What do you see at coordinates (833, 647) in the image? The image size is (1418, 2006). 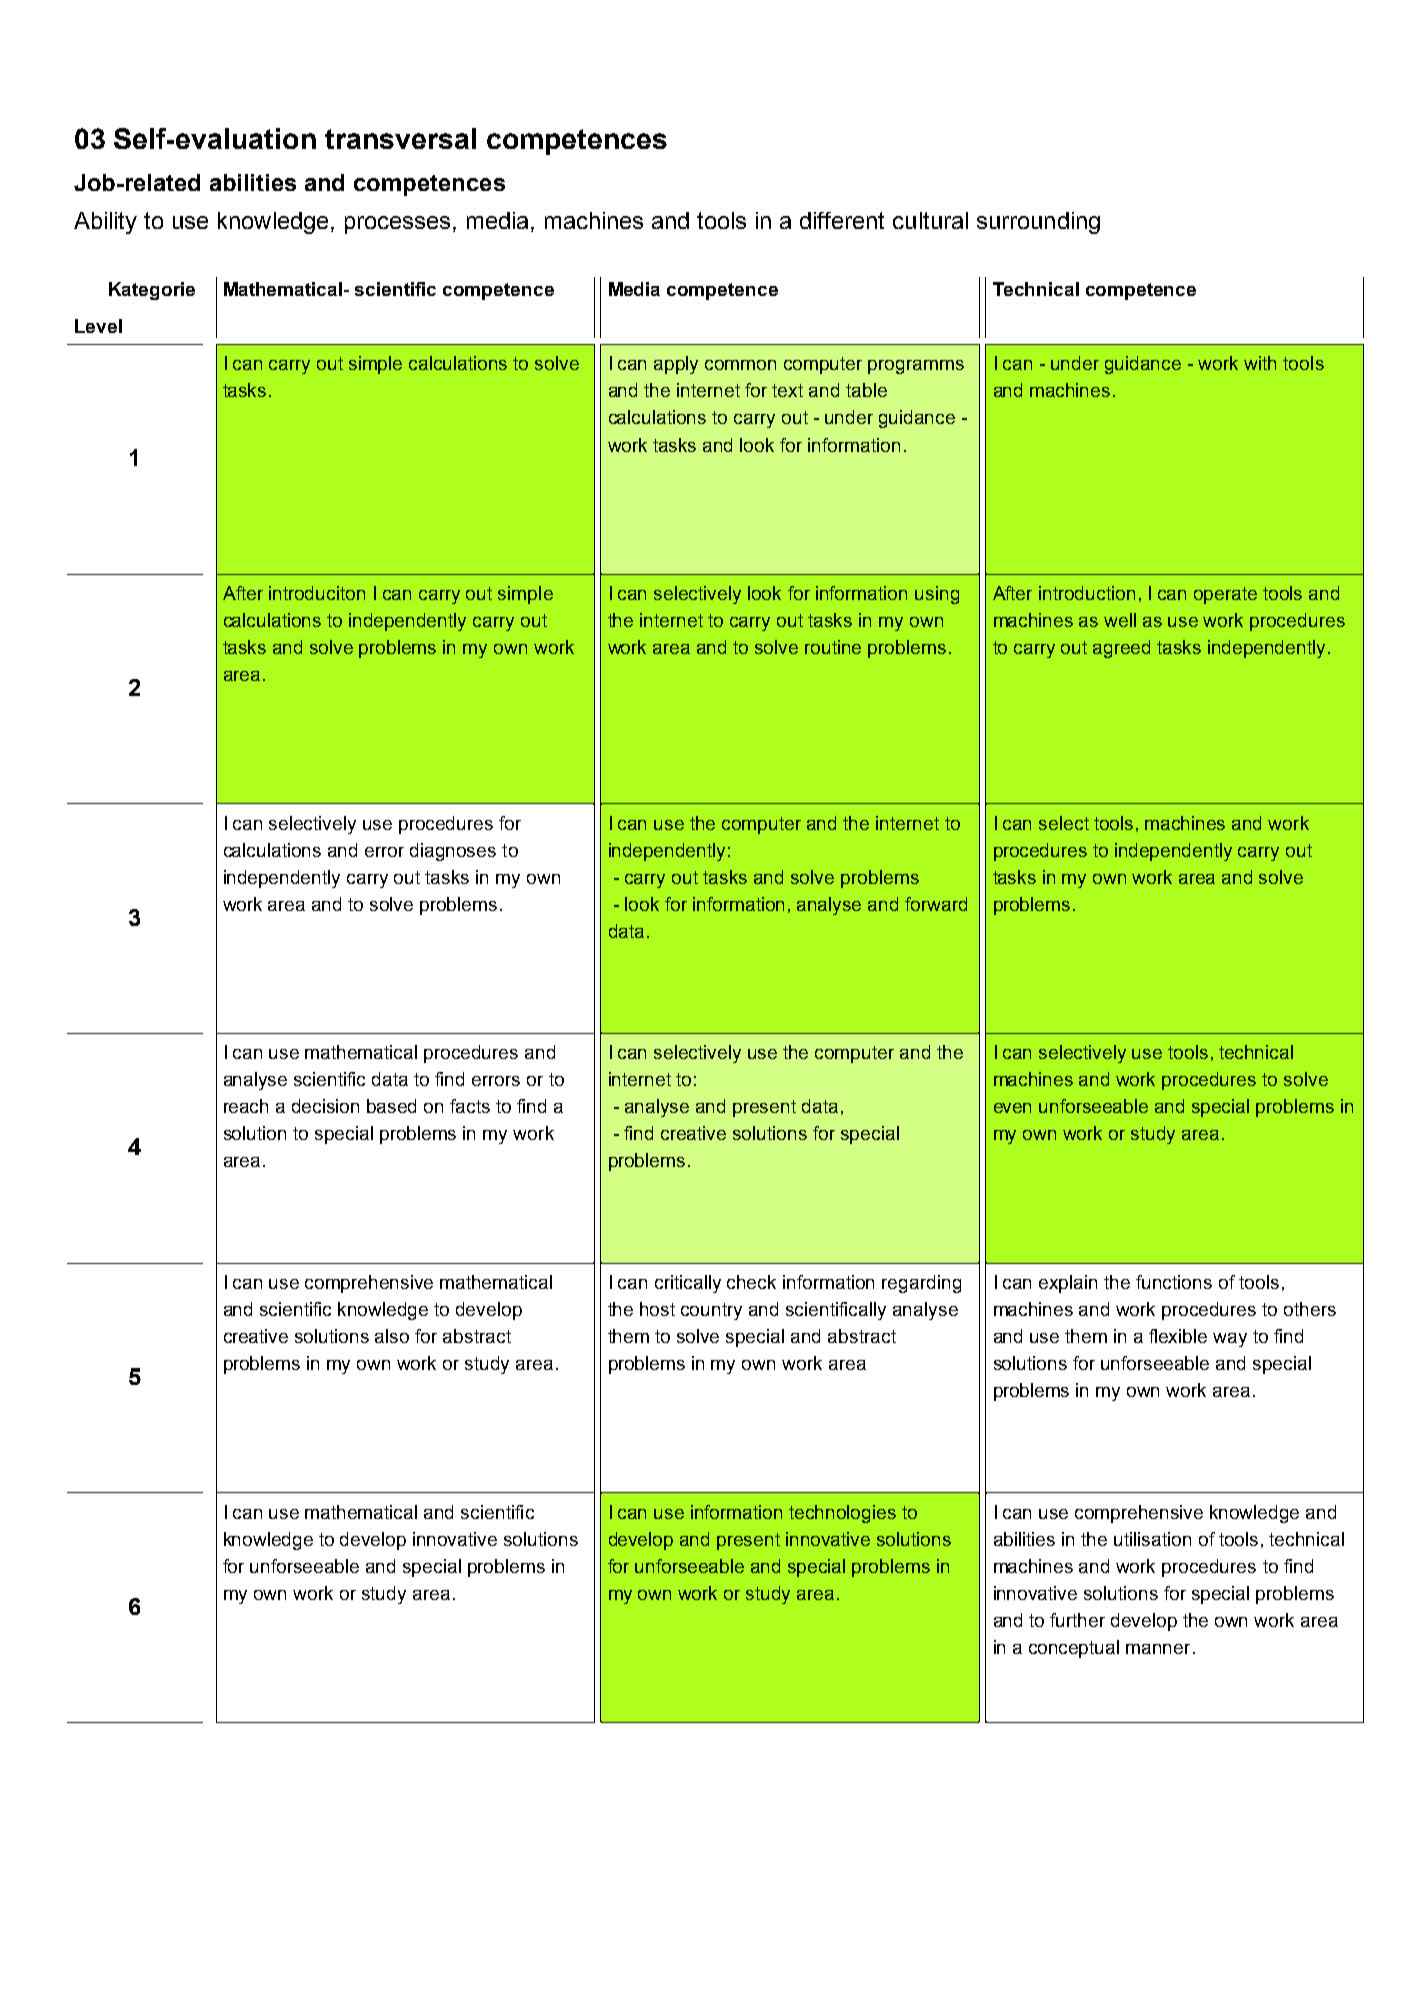 I see `routine` at bounding box center [833, 647].
